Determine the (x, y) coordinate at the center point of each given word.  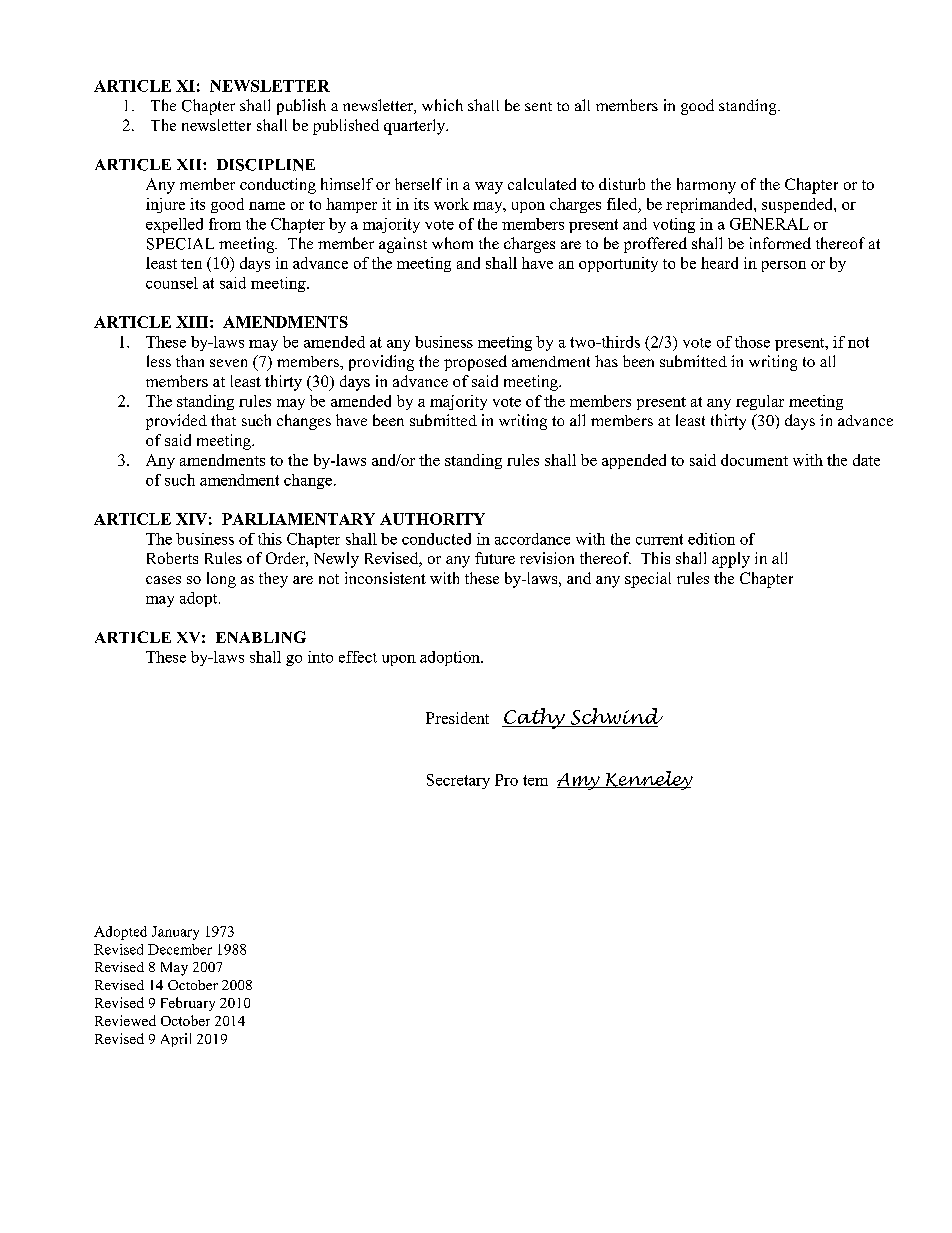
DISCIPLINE (266, 165)
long (221, 580)
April (176, 1040)
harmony (706, 186)
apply (731, 560)
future (495, 558)
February (188, 1004)
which (442, 105)
